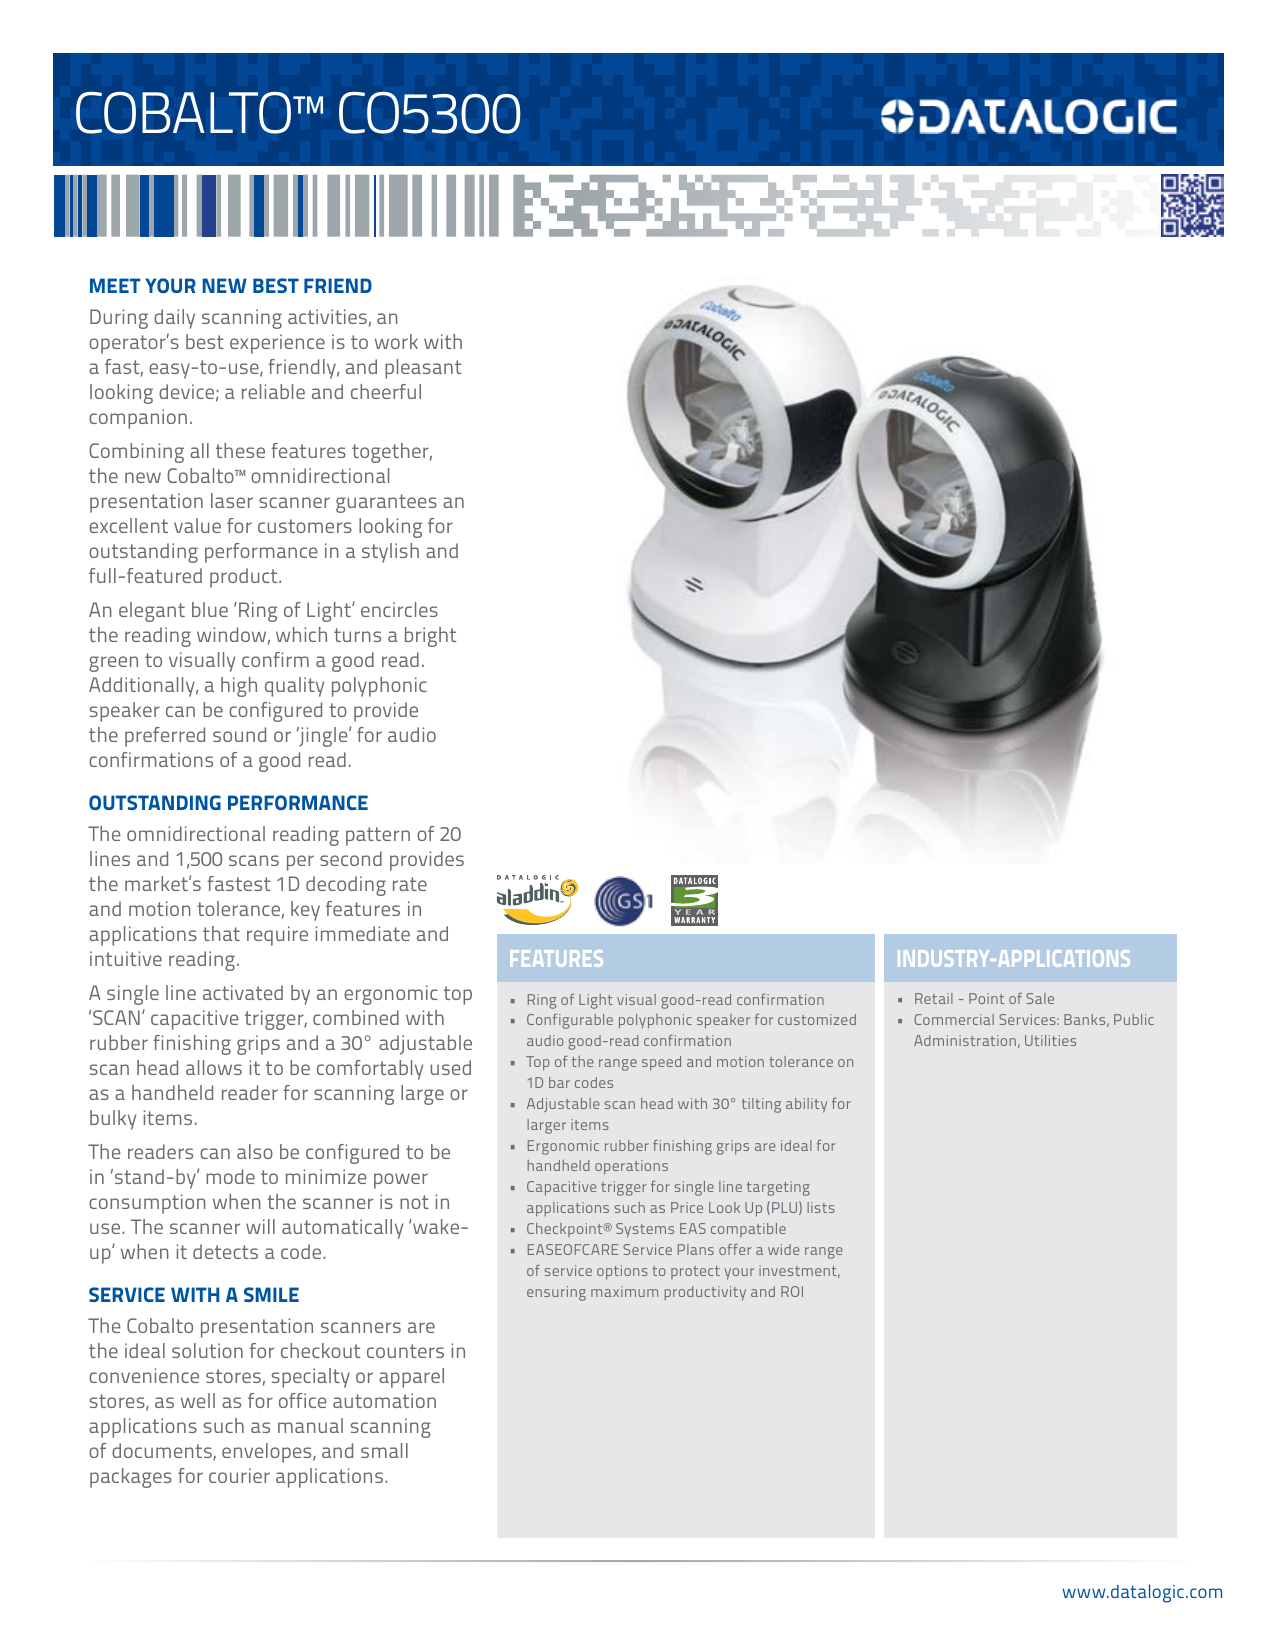 The image size is (1277, 1652). Describe the element at coordinates (277, 344) in the screenshot. I see `experience` at that location.
